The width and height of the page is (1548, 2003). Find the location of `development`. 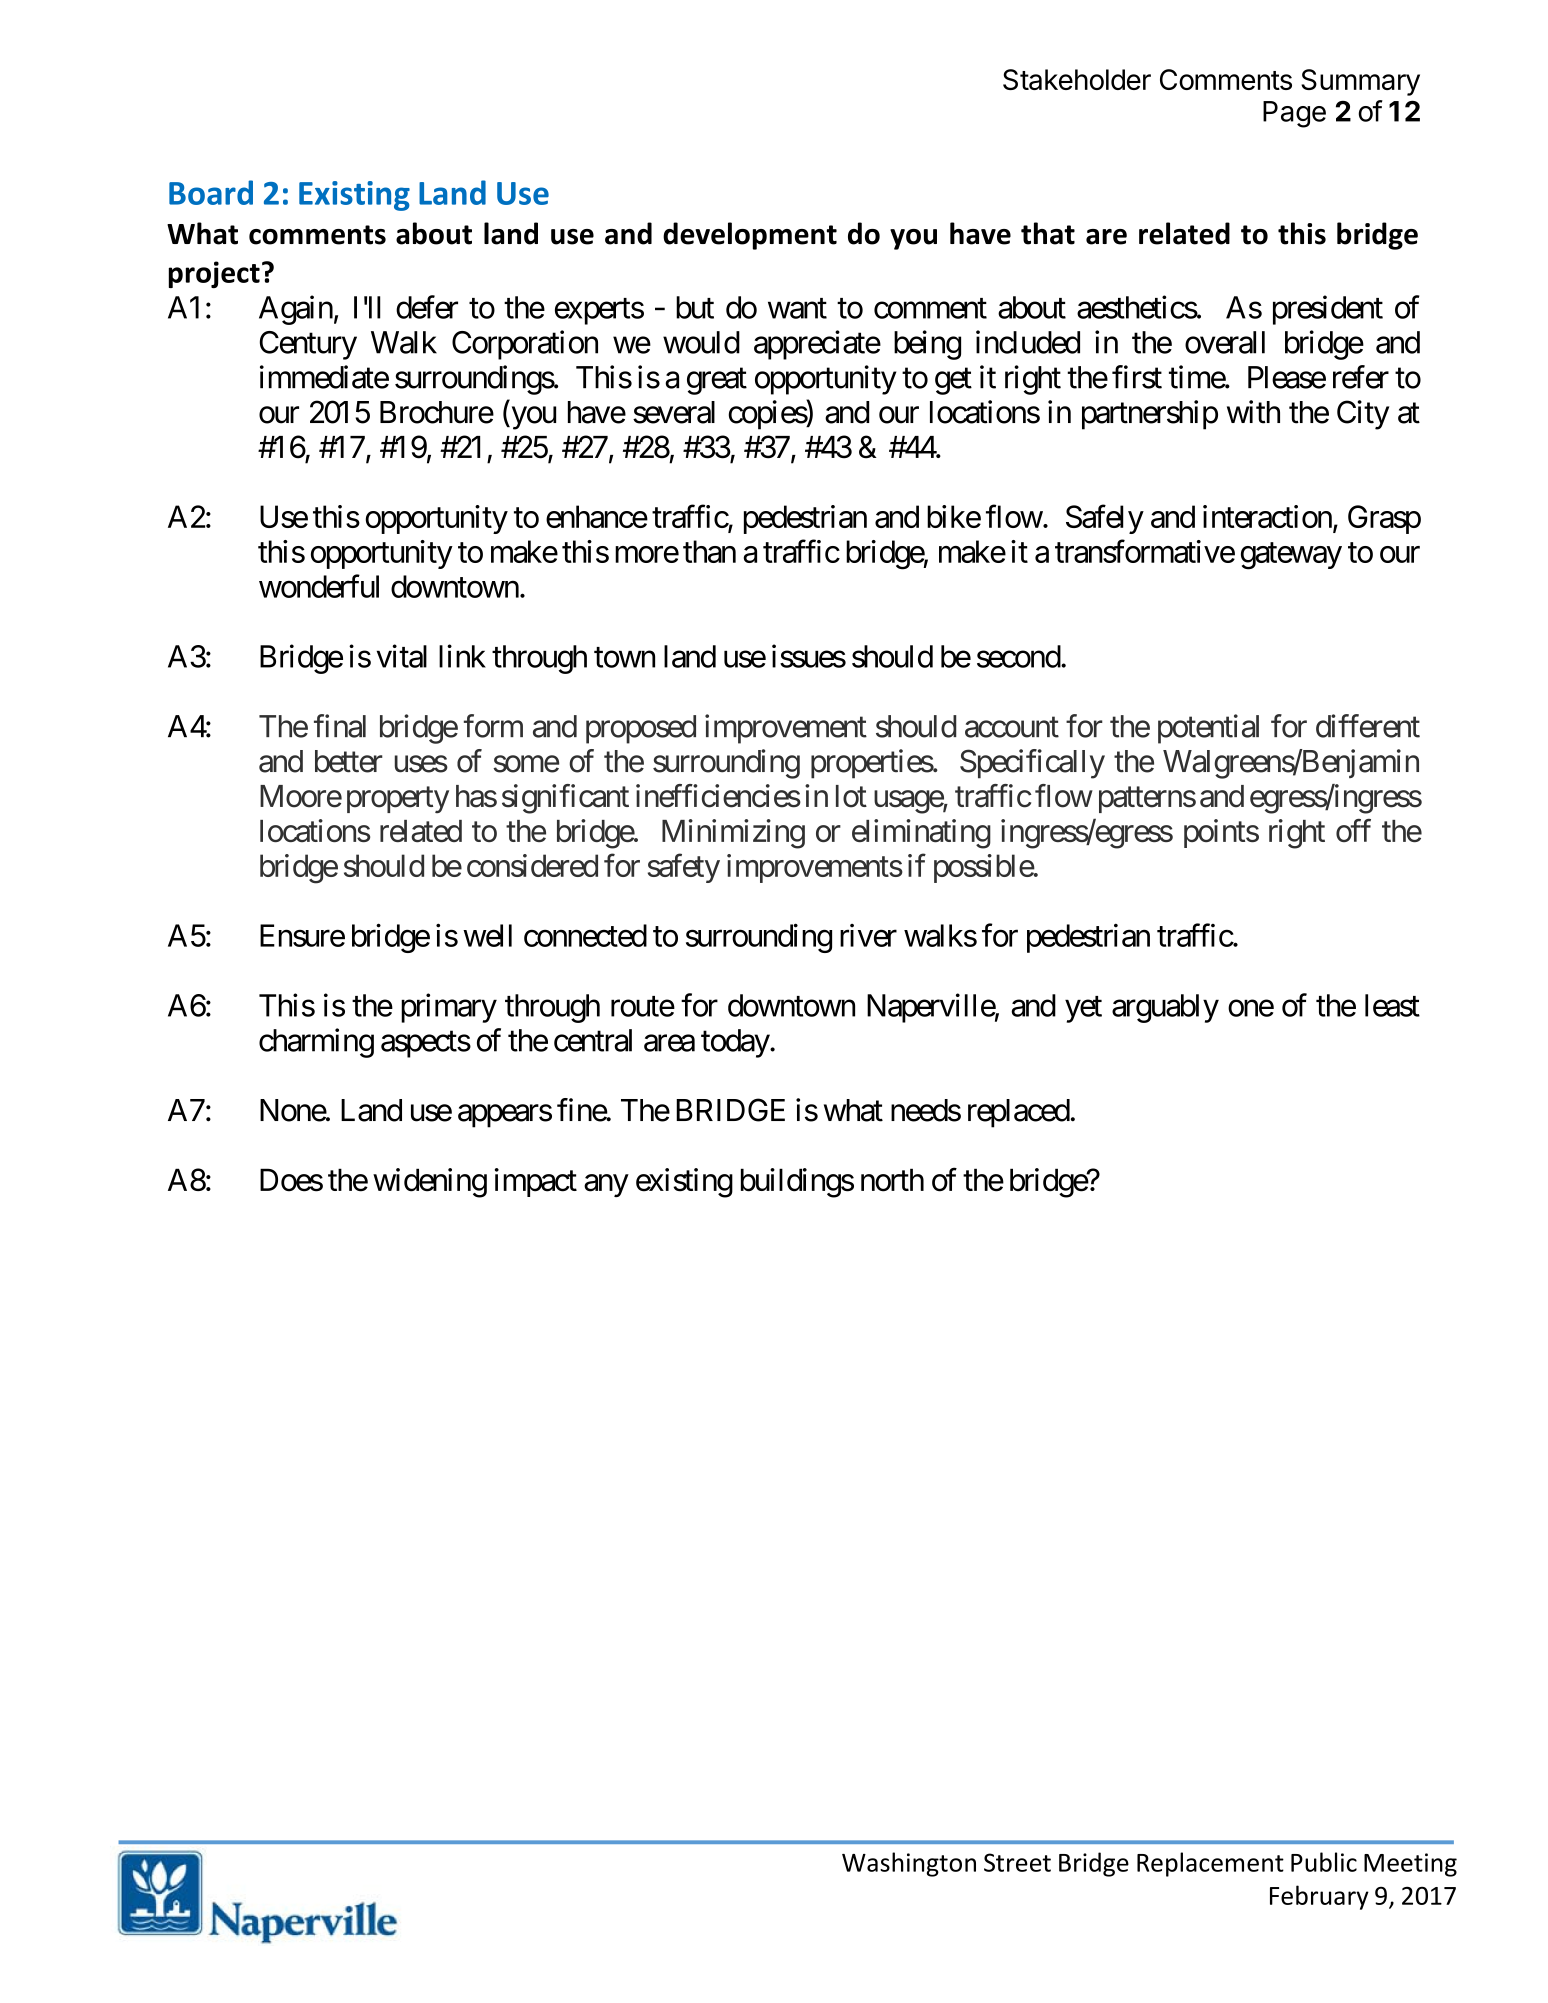

development is located at coordinates (750, 236).
